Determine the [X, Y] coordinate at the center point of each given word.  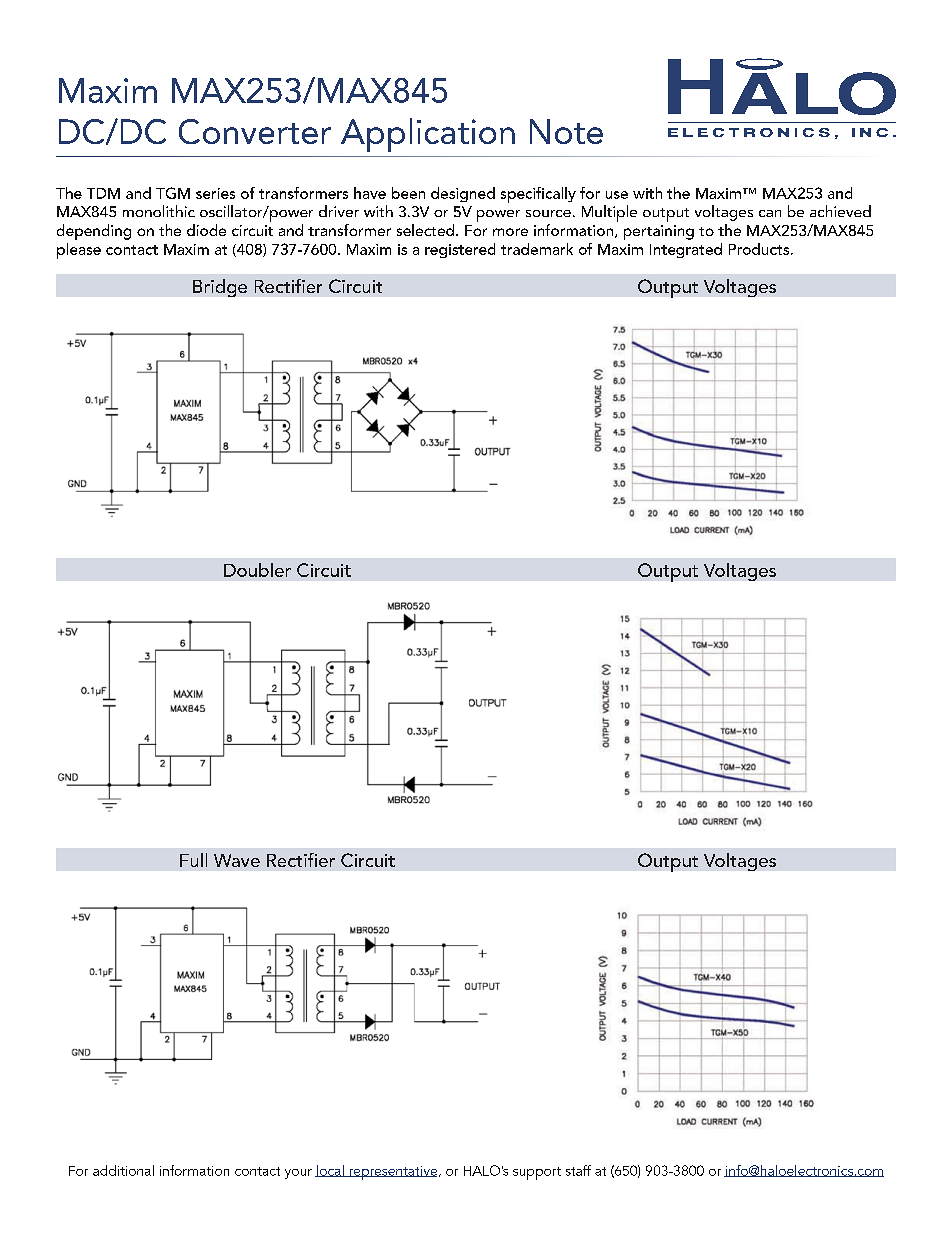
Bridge [220, 288]
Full [193, 860]
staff [578, 1170]
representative [392, 1173]
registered [460, 250]
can [770, 213]
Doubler [257, 570]
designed [463, 194]
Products [759, 249]
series [215, 193]
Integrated [686, 250]
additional [123, 1170]
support [537, 1173]
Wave [237, 860]
